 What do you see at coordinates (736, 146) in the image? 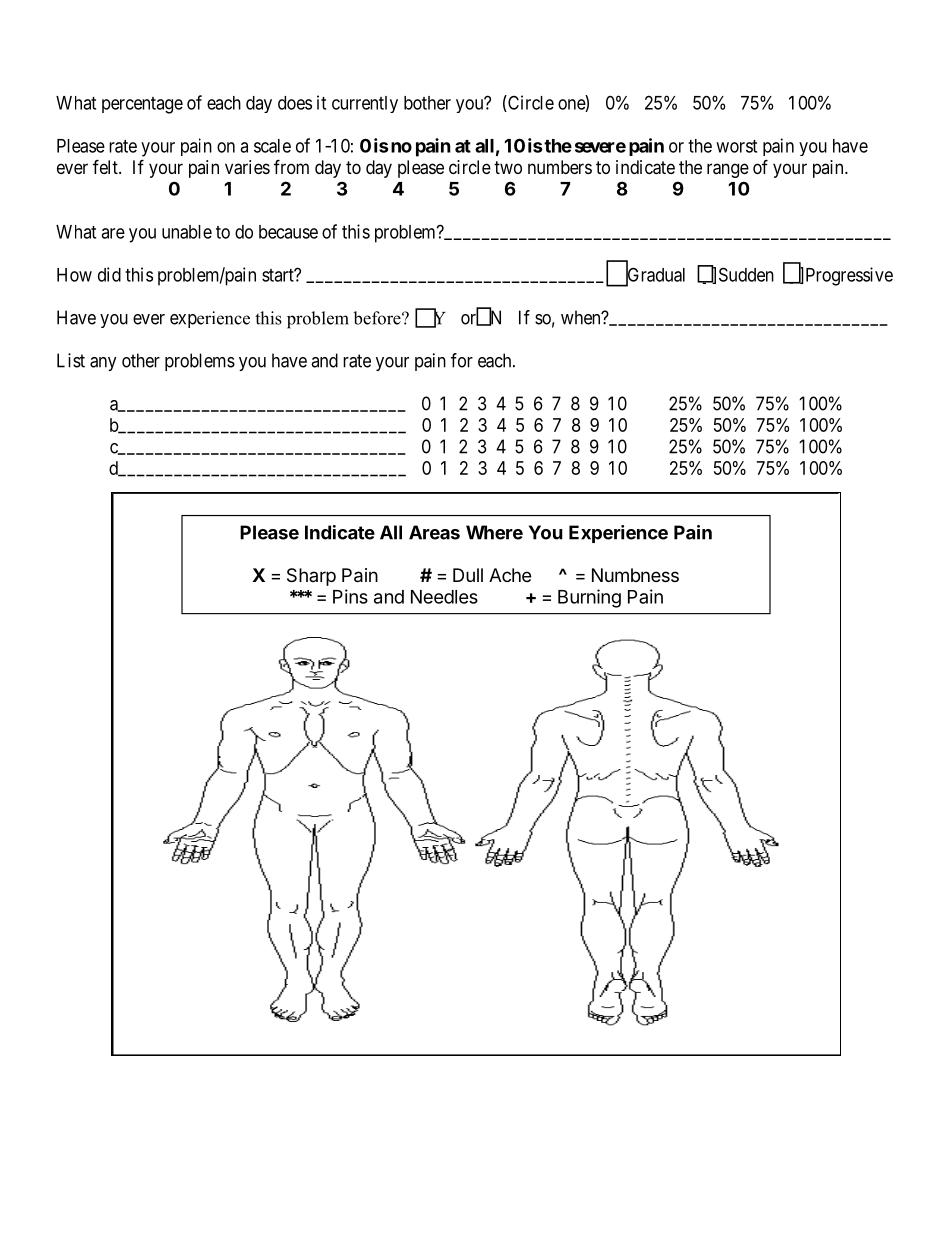
I see `worst` at bounding box center [736, 146].
